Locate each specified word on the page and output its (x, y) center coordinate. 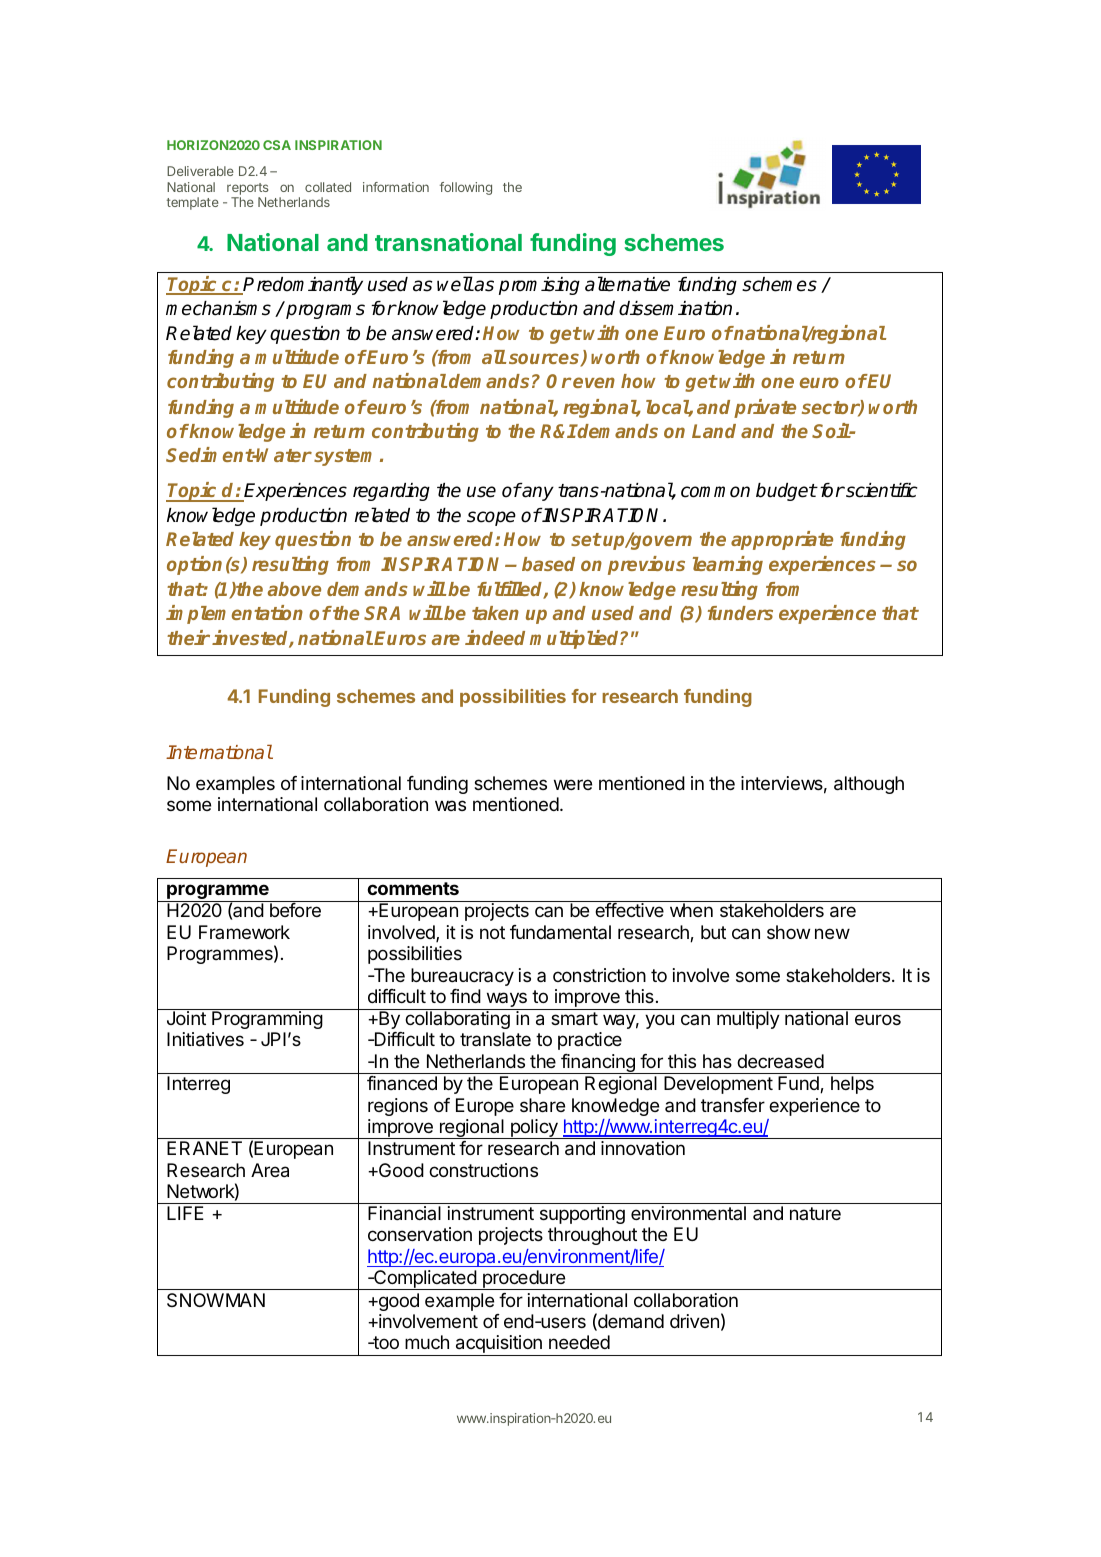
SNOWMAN (216, 1300)
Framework (244, 932)
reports (247, 189)
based (548, 564)
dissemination (675, 308)
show (788, 932)
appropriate (782, 540)
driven (694, 1321)
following (466, 188)
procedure (524, 1280)
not (492, 932)
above (294, 589)
